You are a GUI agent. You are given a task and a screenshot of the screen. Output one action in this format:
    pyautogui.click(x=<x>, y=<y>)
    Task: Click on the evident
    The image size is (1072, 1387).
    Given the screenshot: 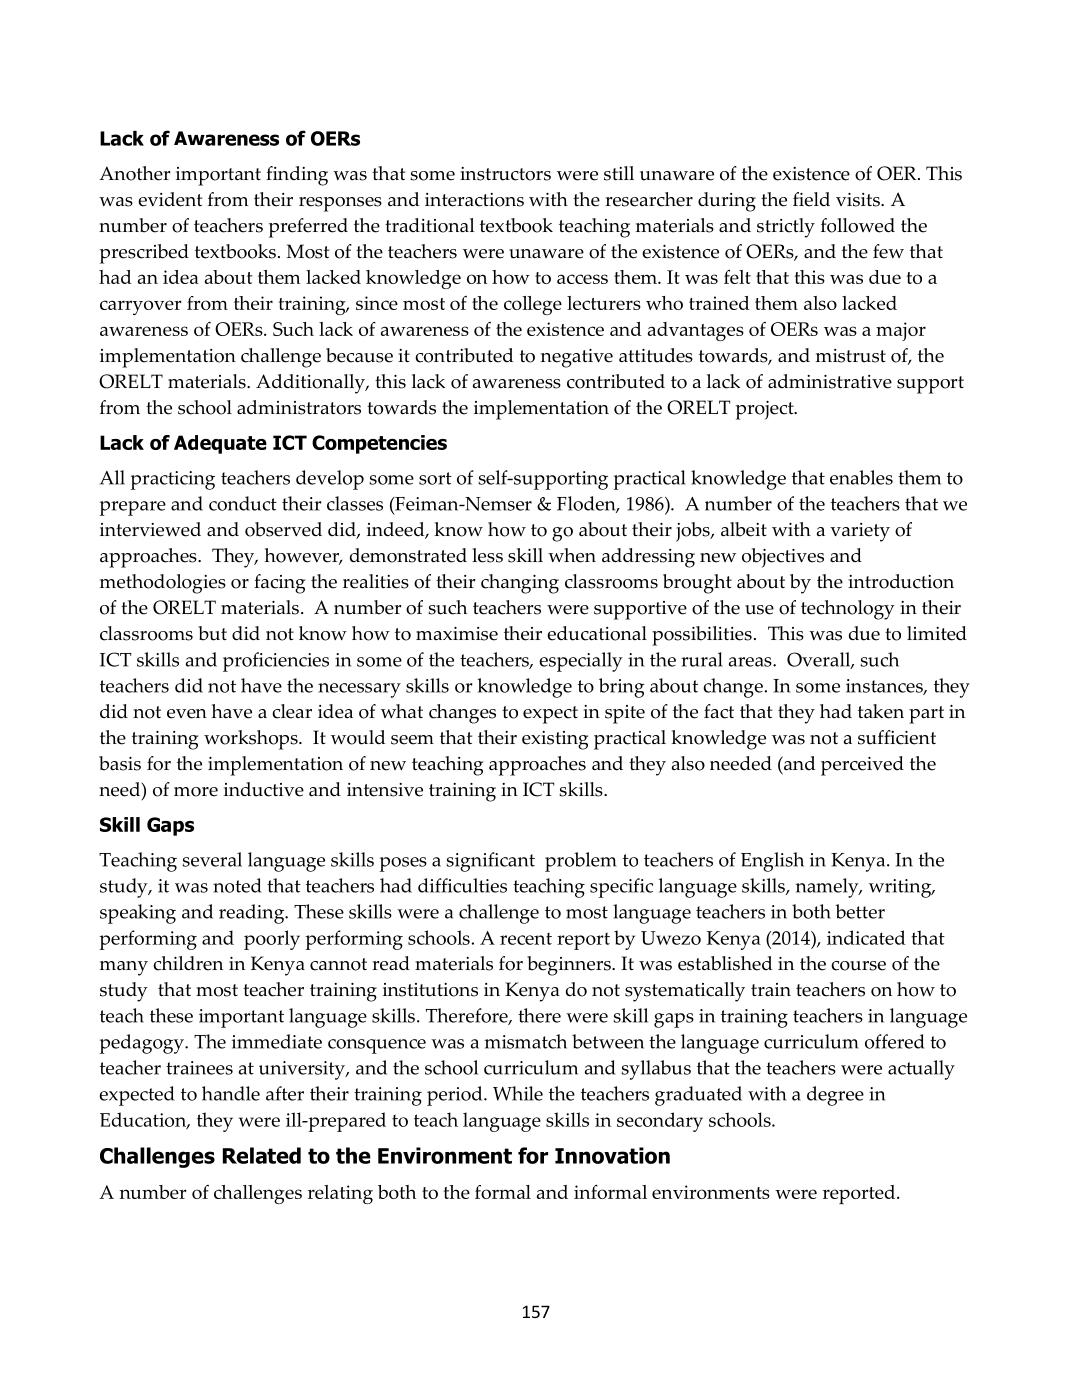 What is the action you would take?
    pyautogui.click(x=170, y=199)
